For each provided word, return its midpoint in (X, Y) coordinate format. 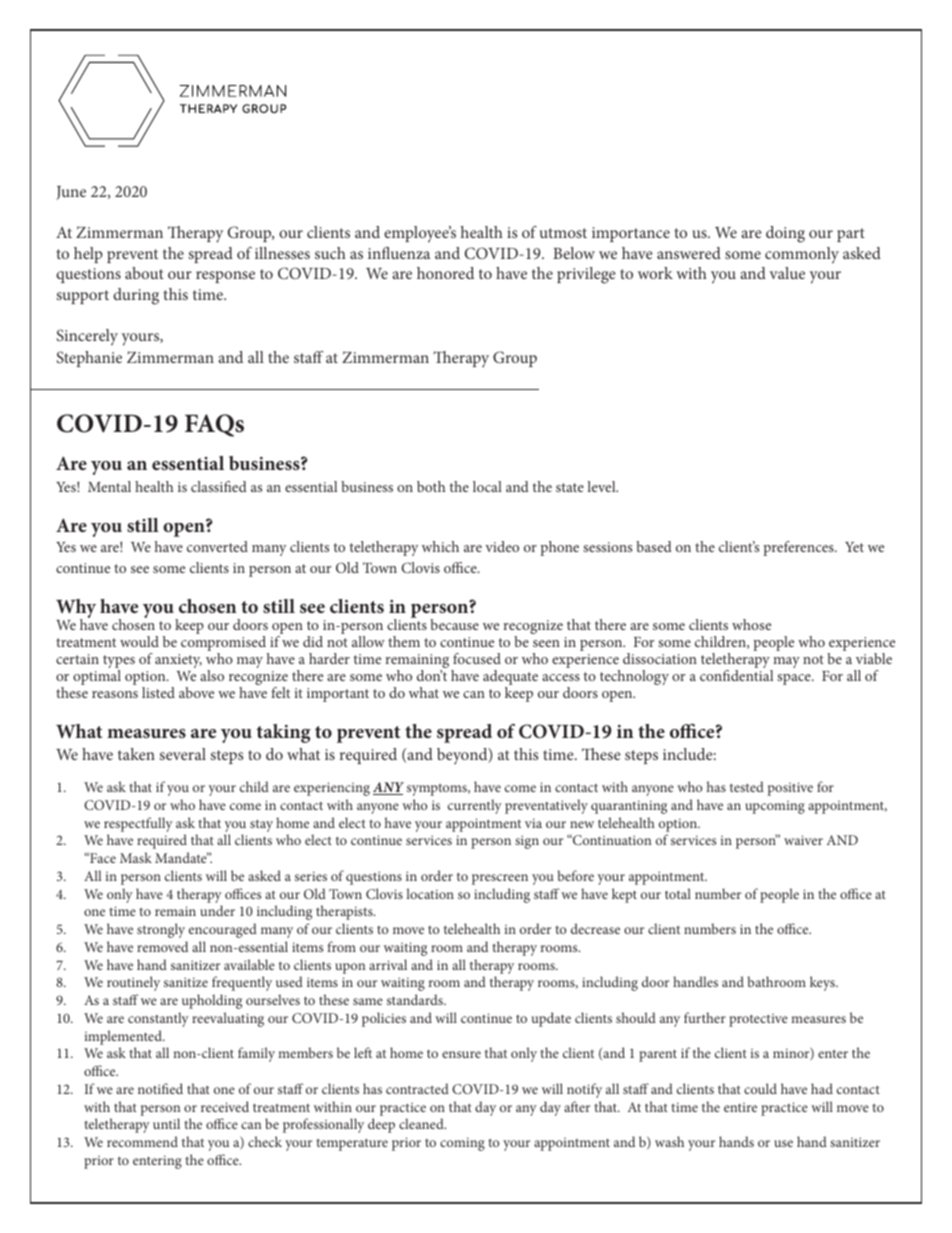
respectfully (138, 824)
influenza (399, 253)
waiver (803, 840)
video (502, 546)
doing (785, 234)
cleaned (422, 1123)
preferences (799, 548)
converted (217, 546)
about (144, 273)
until (166, 1123)
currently (475, 806)
